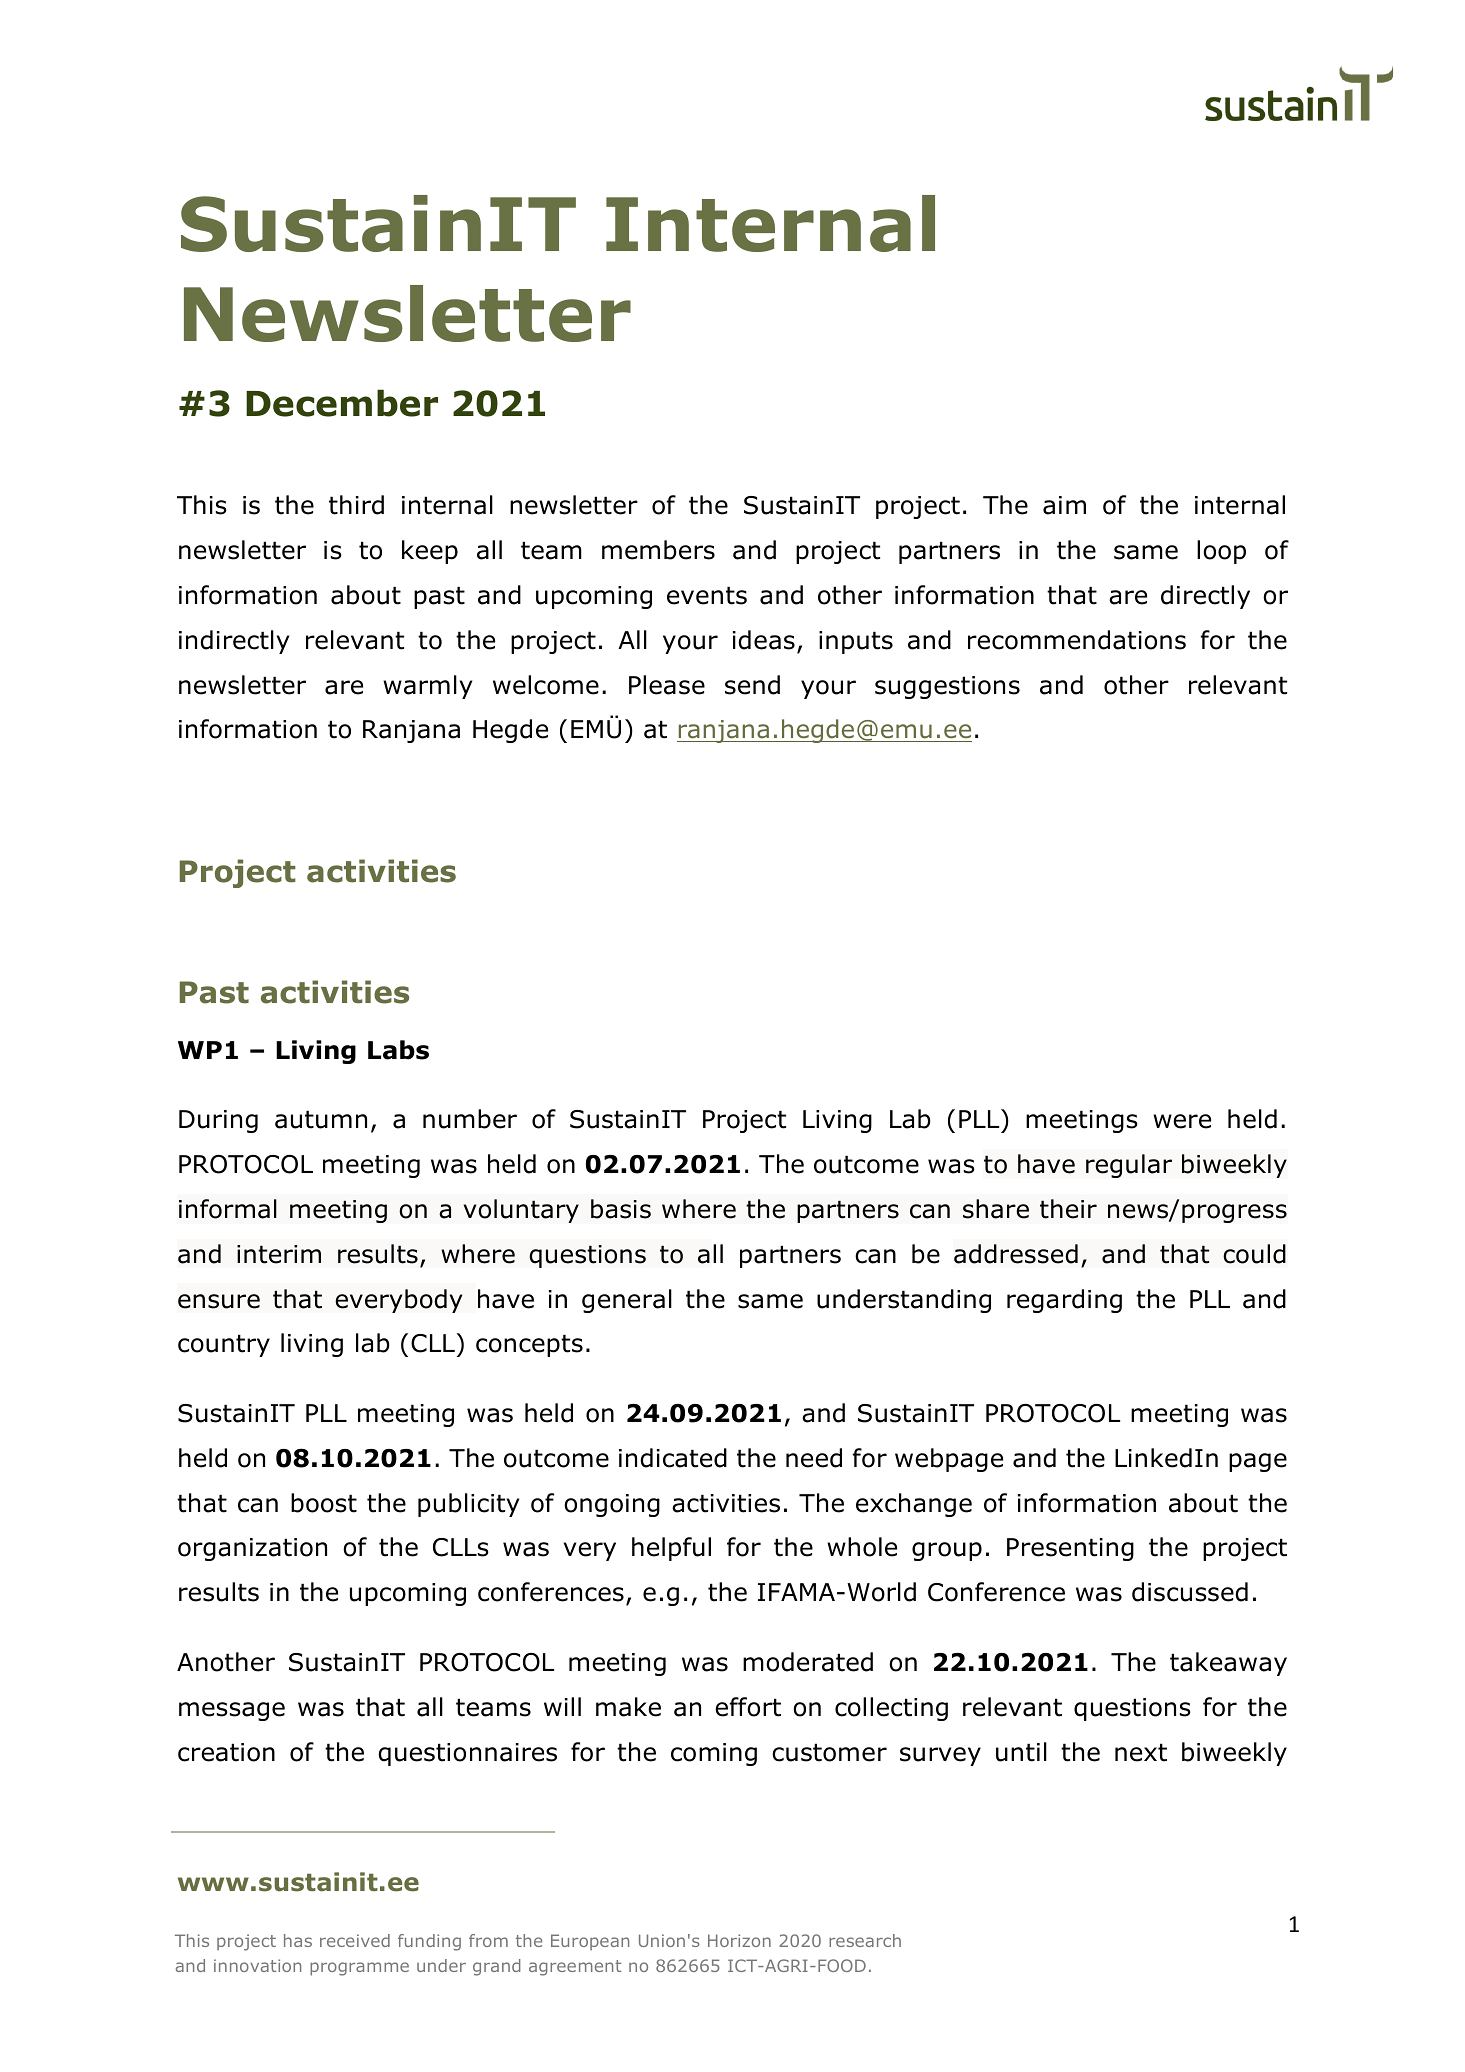  Describe the element at coordinates (342, 403) in the page. I see `December` at that location.
